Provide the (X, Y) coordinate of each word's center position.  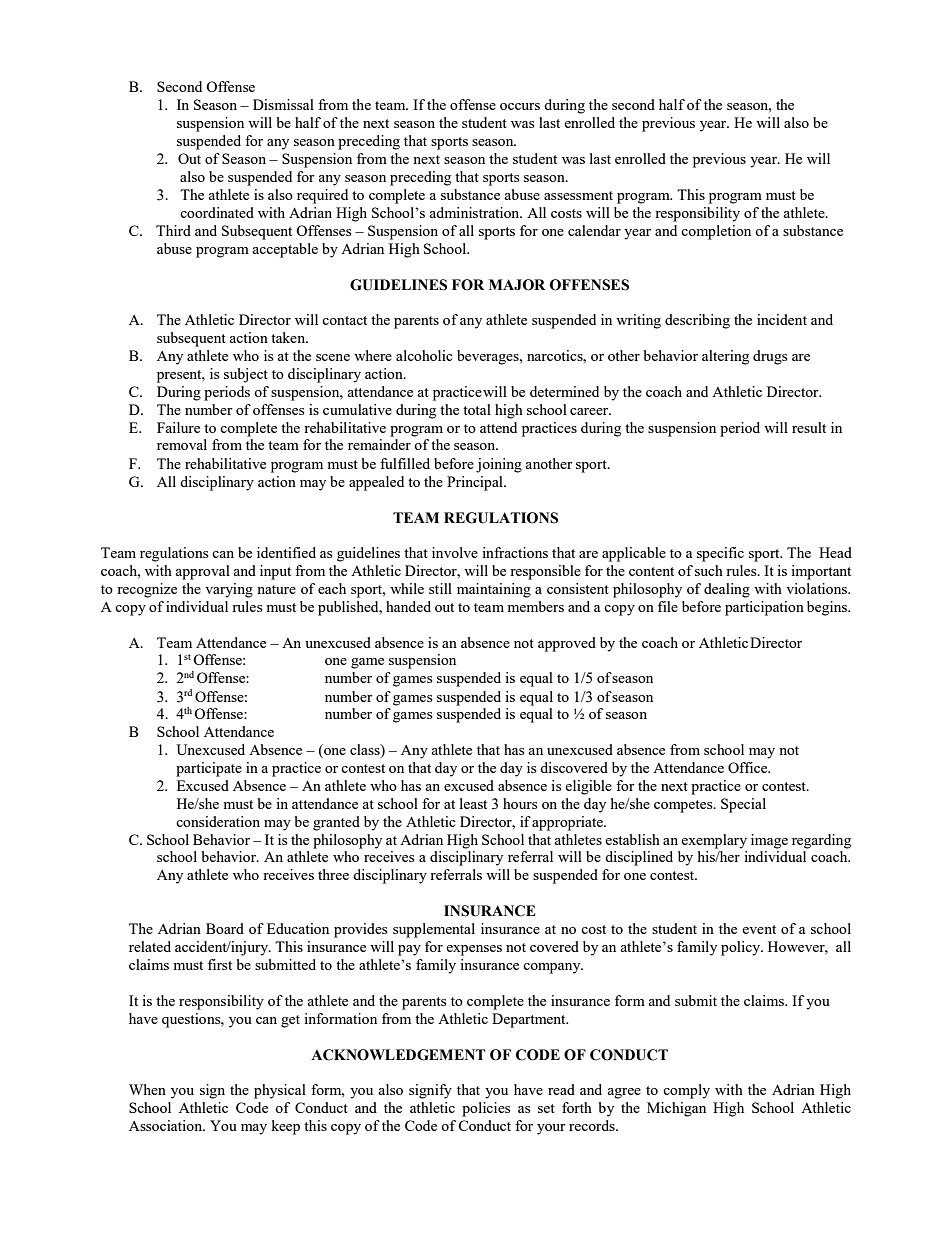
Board (225, 928)
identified (286, 552)
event (759, 929)
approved (567, 644)
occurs (520, 106)
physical (280, 1091)
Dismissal (283, 104)
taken (289, 337)
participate (209, 769)
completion (716, 232)
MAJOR (517, 285)
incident (782, 319)
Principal (476, 483)
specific (720, 554)
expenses (474, 950)
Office (749, 767)
